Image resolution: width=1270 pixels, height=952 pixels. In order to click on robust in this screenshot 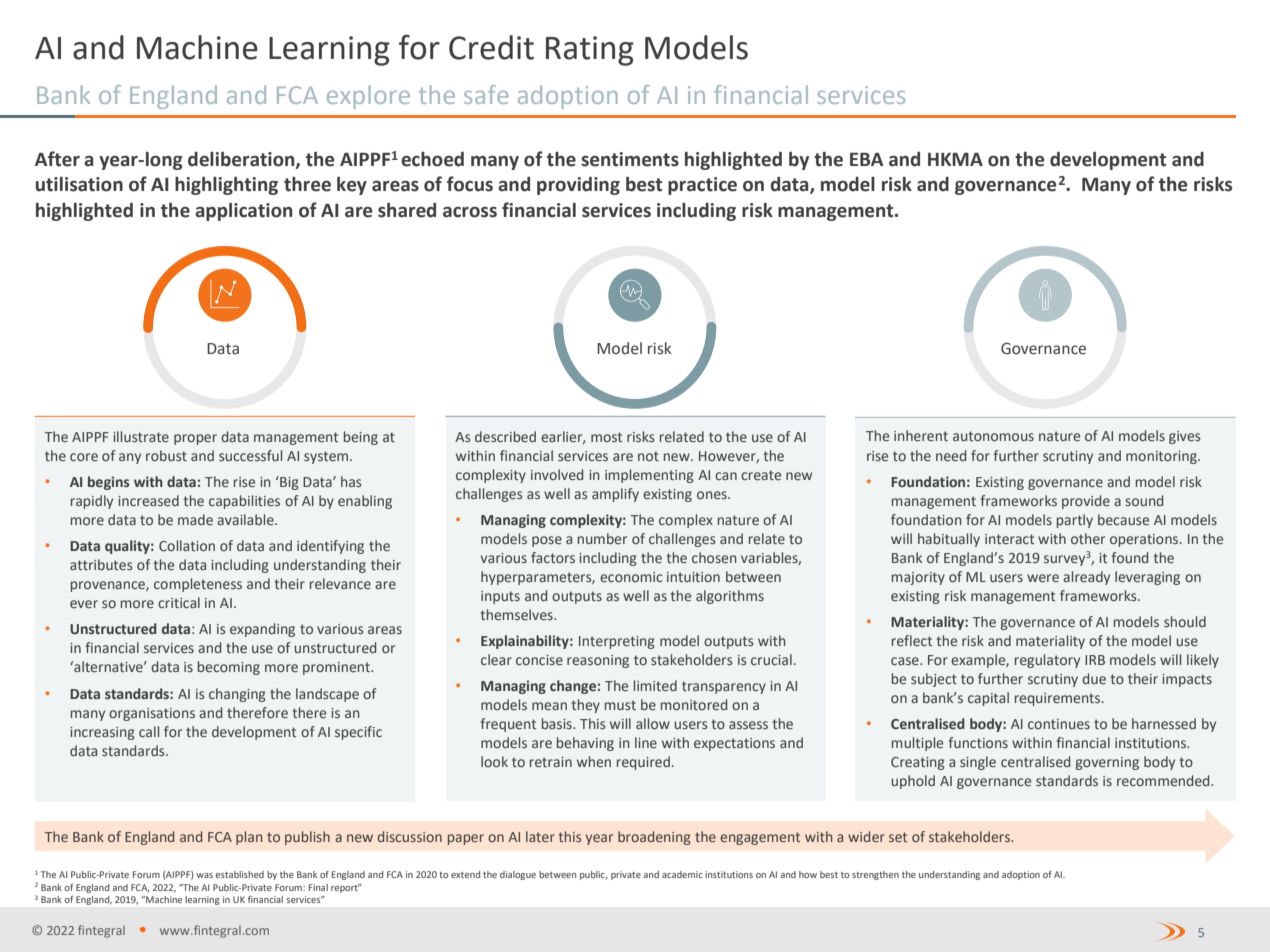, I will do `click(166, 455)`.
